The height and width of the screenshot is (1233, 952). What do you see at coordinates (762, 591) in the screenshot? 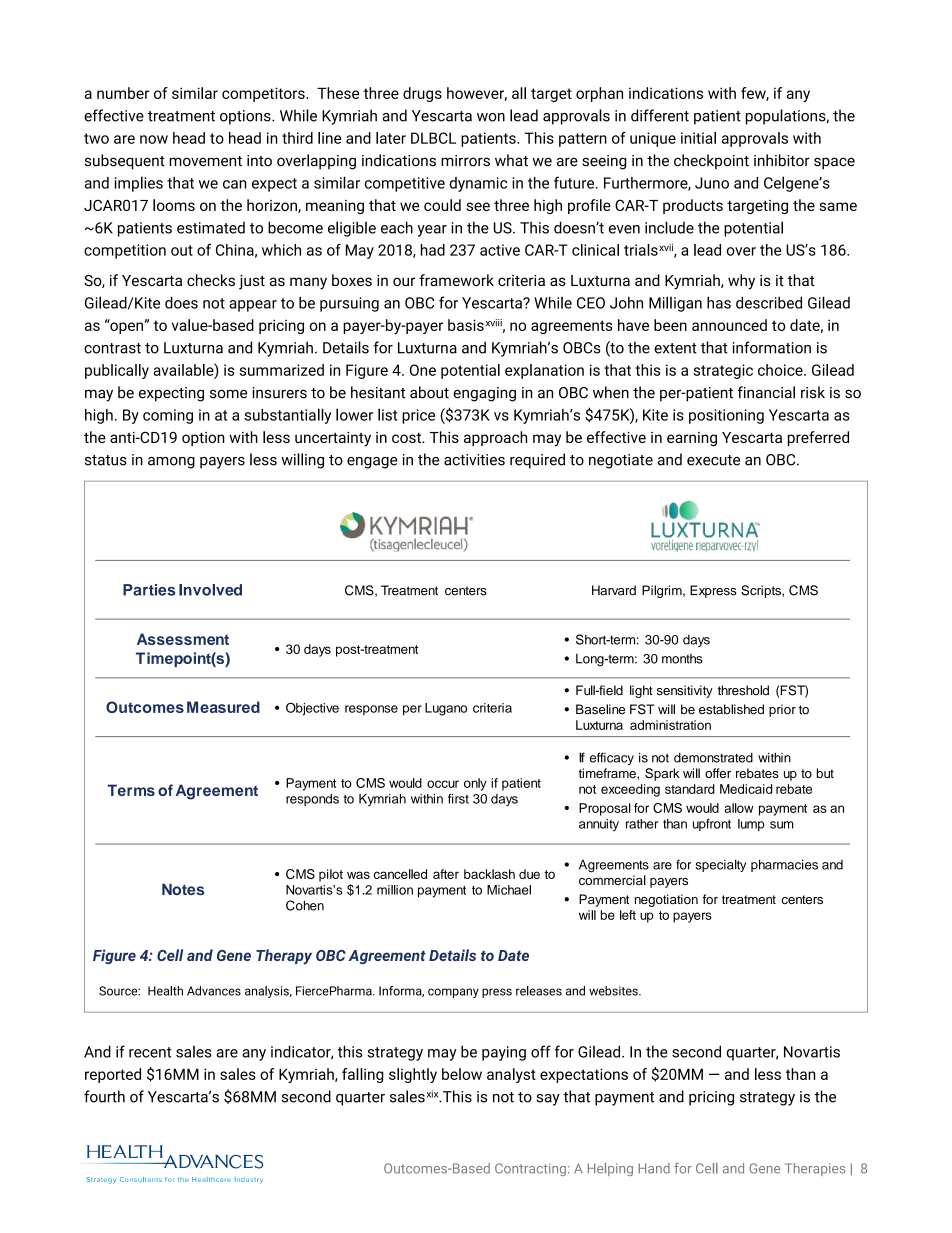
I see `Scripts` at bounding box center [762, 591].
